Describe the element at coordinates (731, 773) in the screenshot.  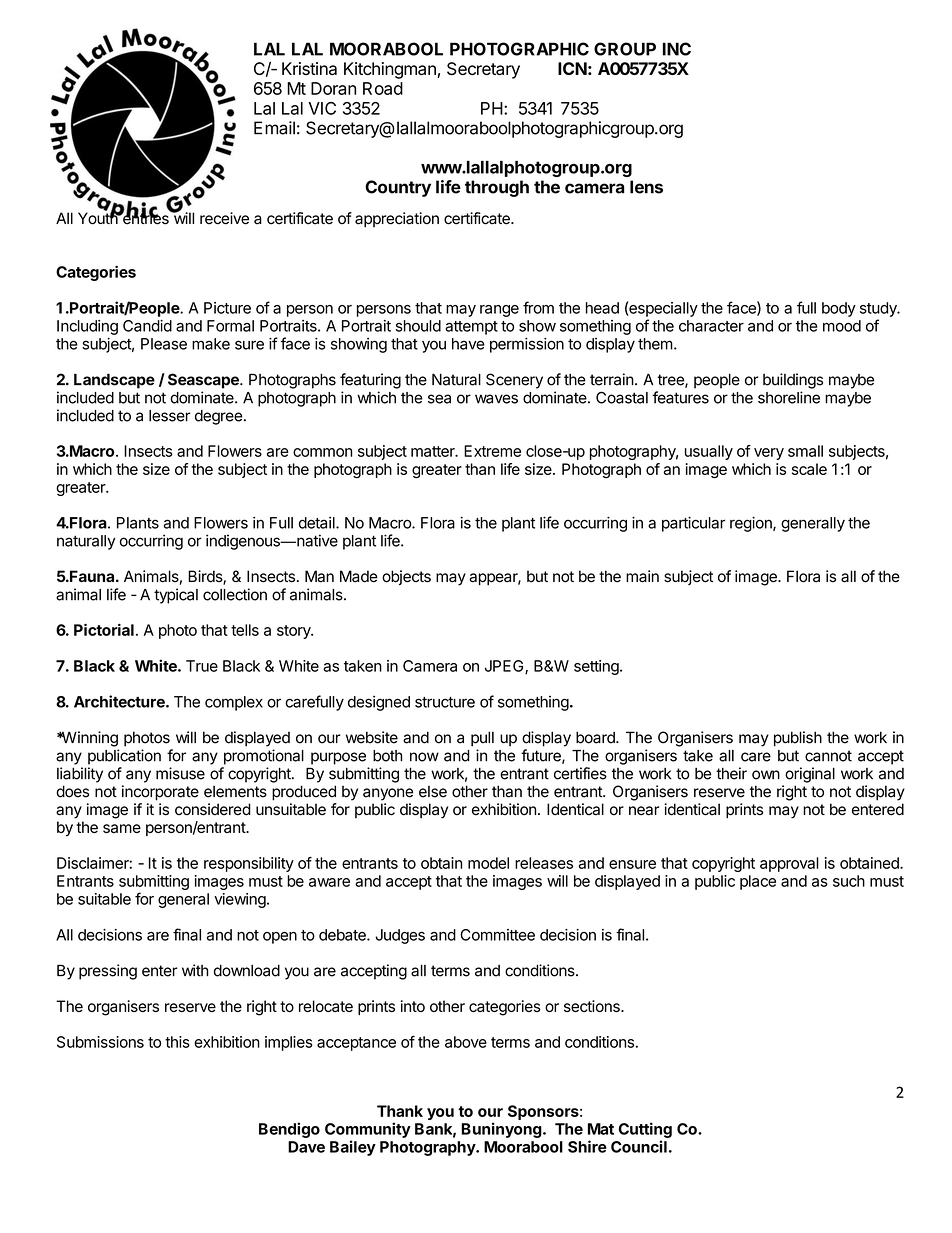
I see `their` at that location.
